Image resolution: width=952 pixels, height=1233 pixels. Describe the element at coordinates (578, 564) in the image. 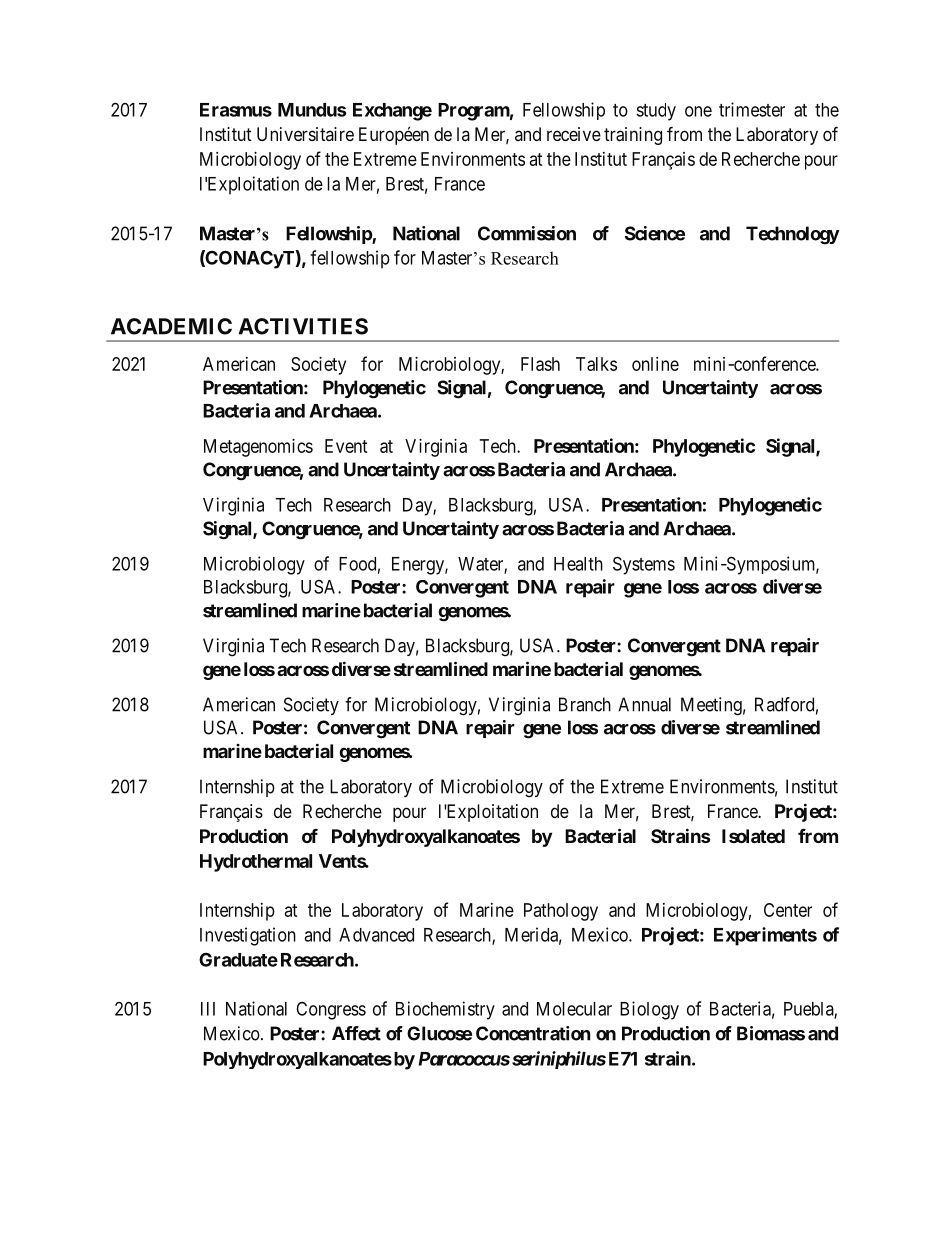

I see `Health` at that location.
